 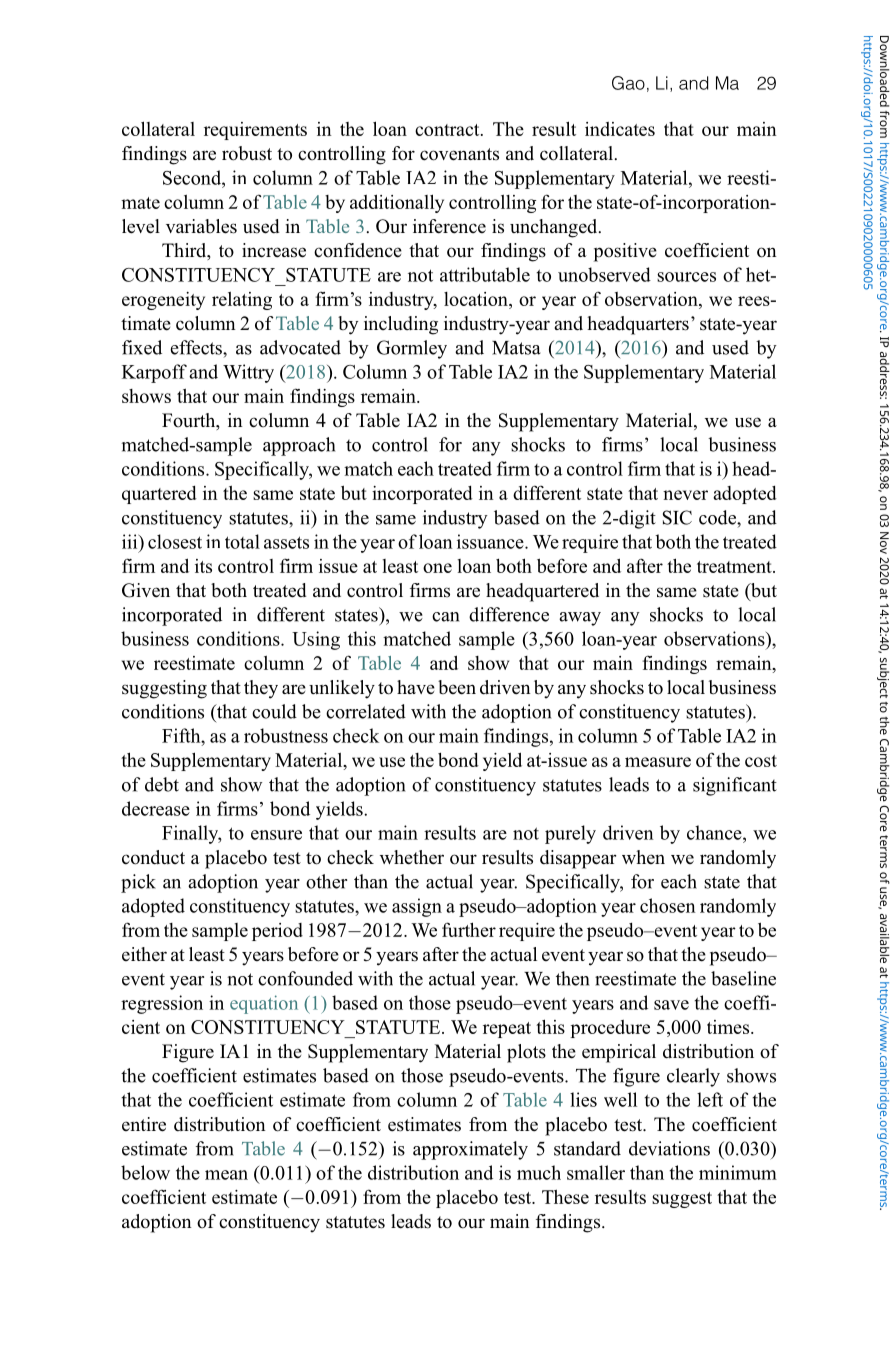 What do you see at coordinates (412, 857) in the document?
I see `whether` at bounding box center [412, 857].
